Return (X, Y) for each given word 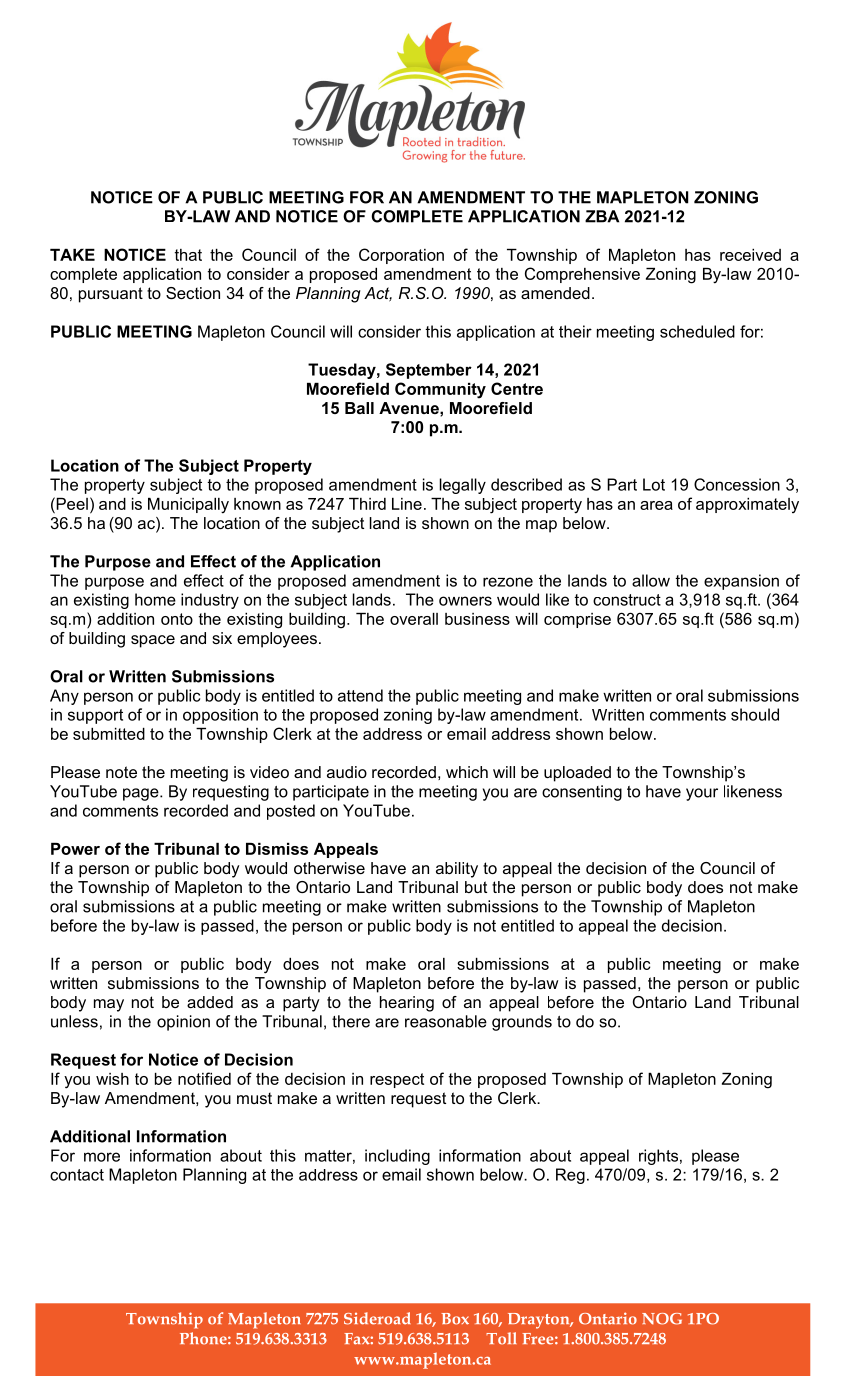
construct (627, 600)
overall (414, 619)
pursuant (111, 295)
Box (455, 1319)
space (153, 641)
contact (77, 1175)
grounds (522, 1023)
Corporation (401, 256)
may (109, 1005)
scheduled (697, 331)
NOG (662, 1319)
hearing (407, 1004)
